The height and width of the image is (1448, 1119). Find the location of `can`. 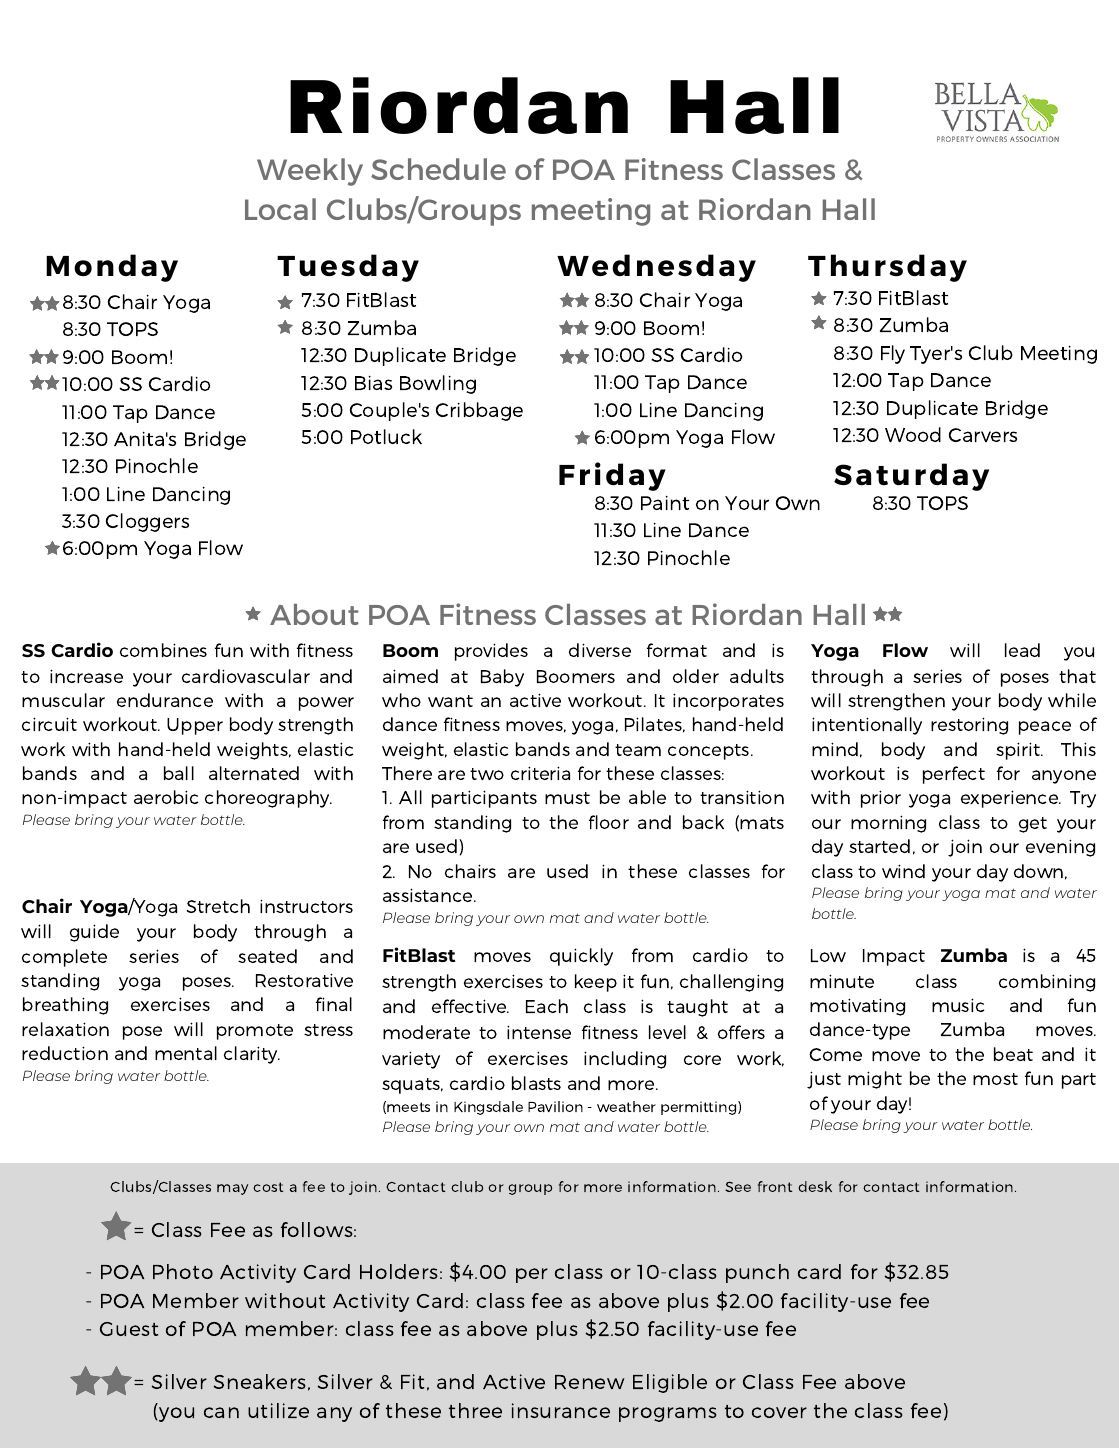

can is located at coordinates (221, 1412).
